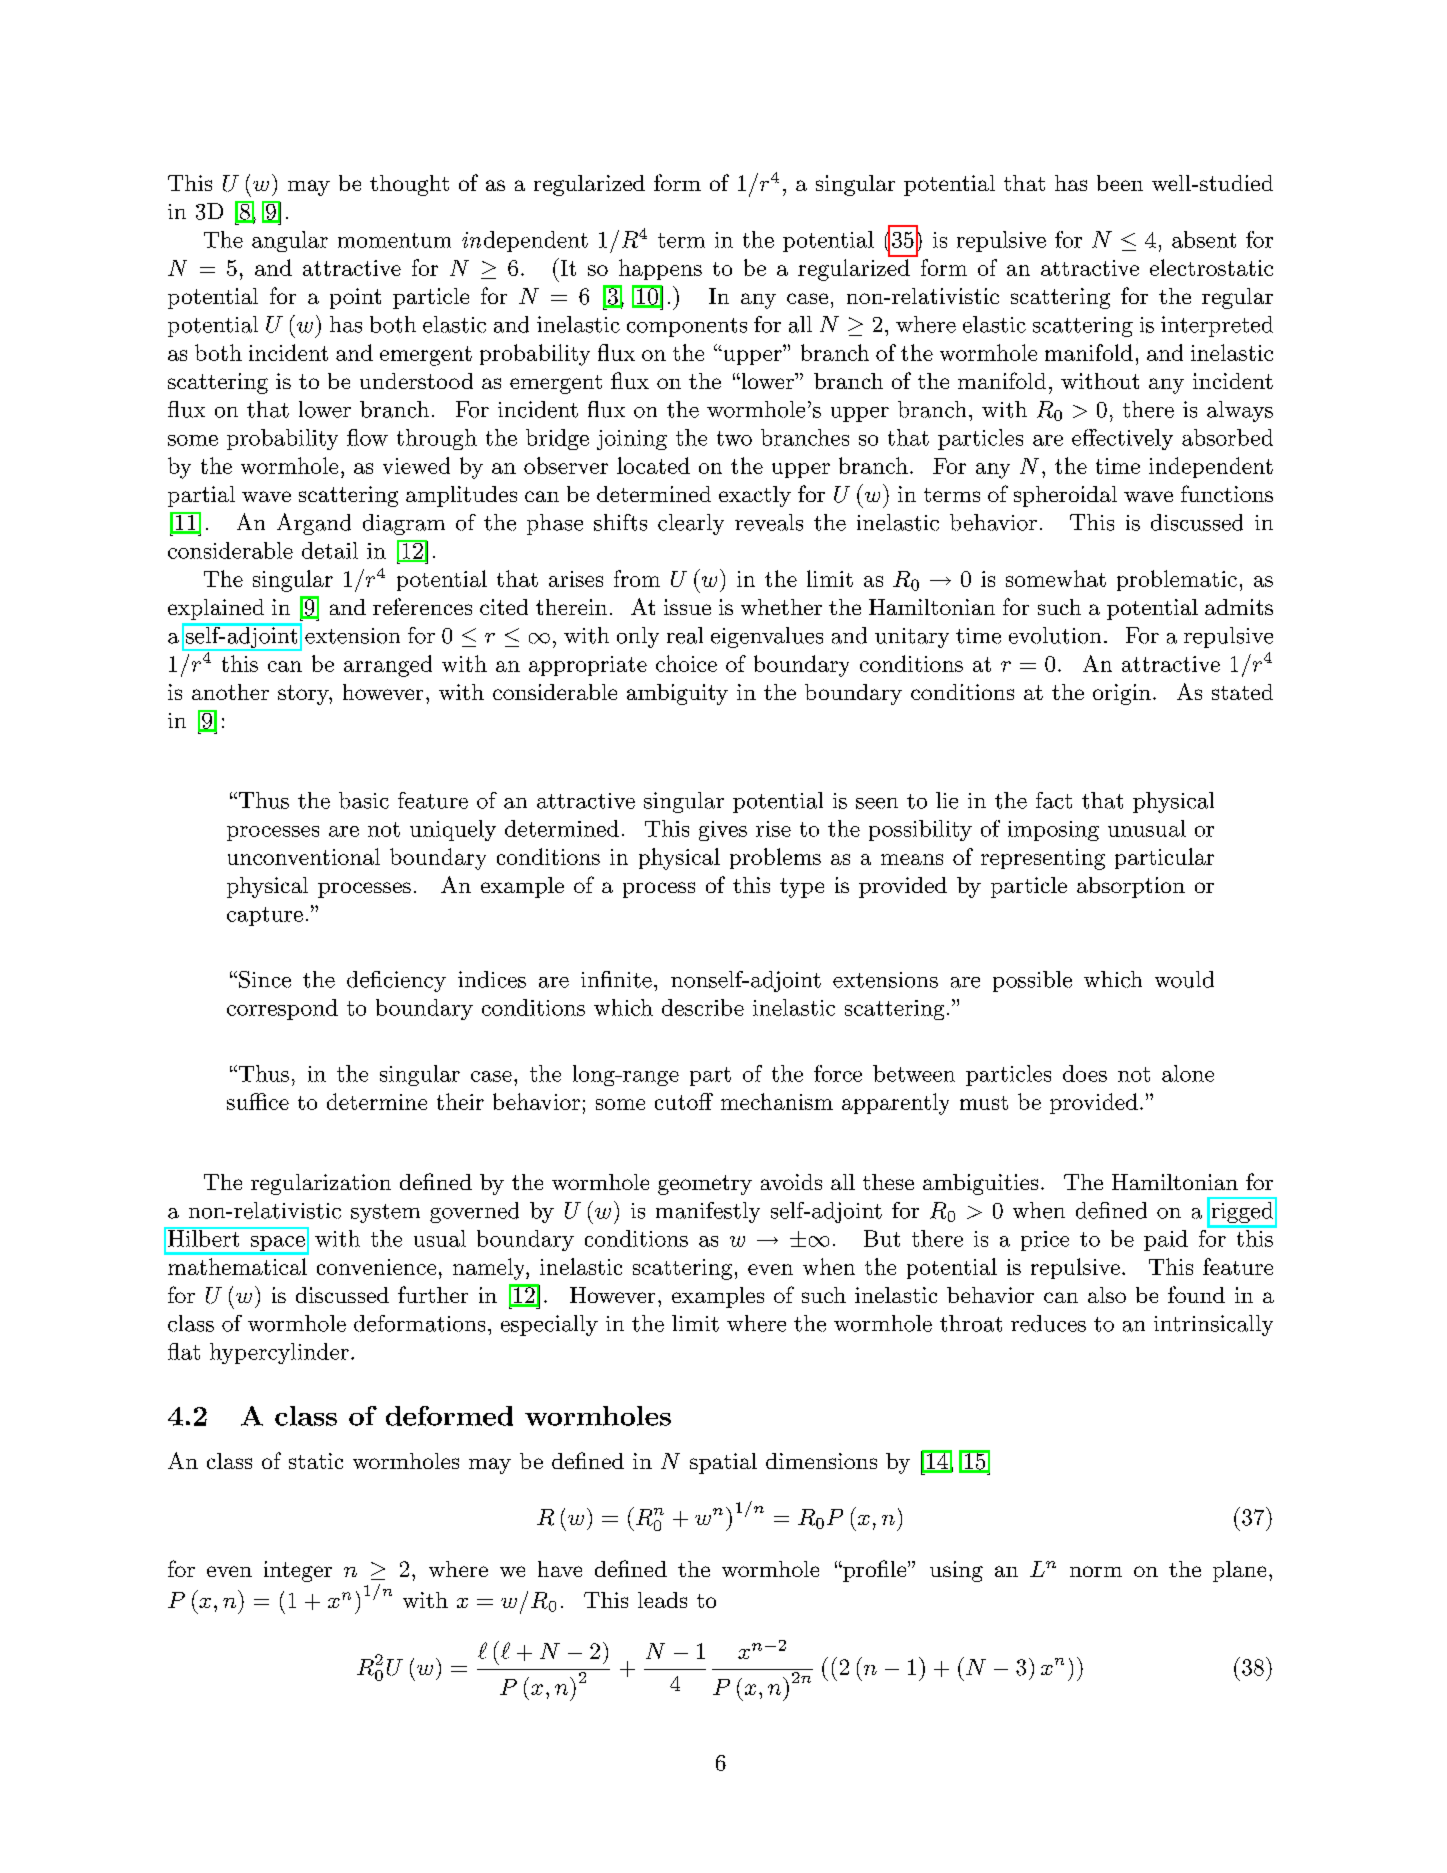 The width and height of the screenshot is (1447, 1873). I want to click on happens, so click(660, 269).
